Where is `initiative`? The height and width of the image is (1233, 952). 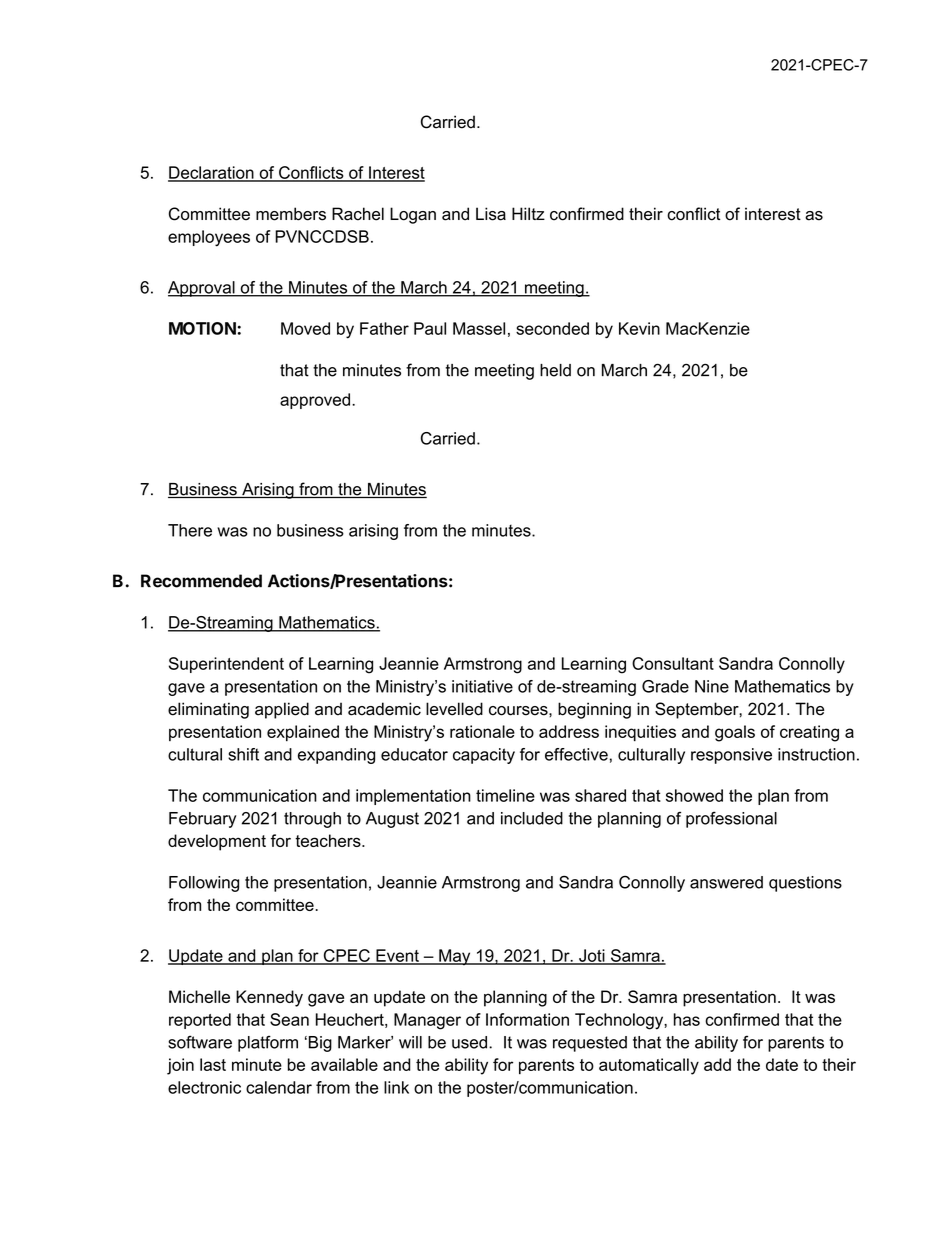 initiative is located at coordinates (482, 686).
